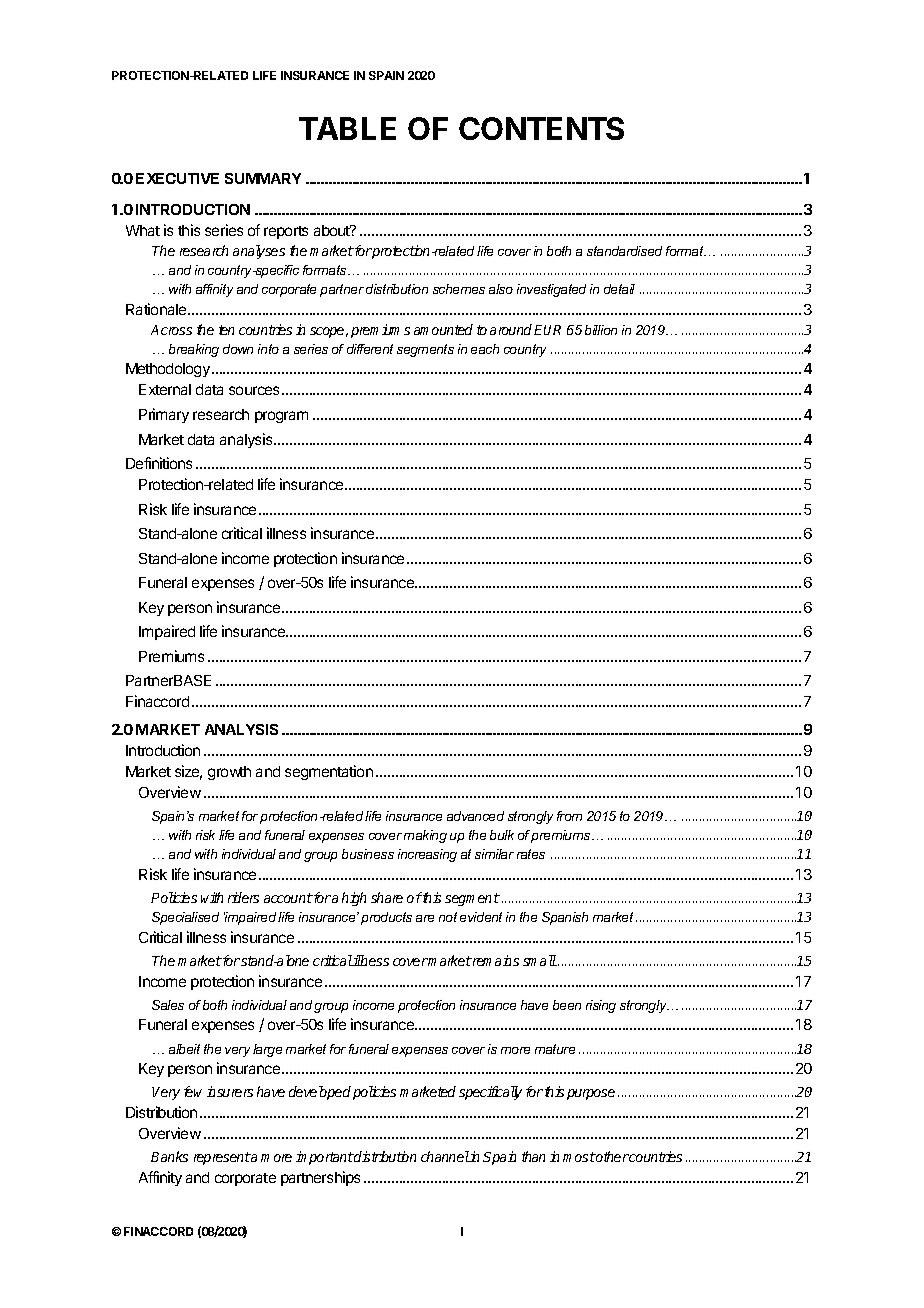 This screenshot has height=1308, width=924. Describe the element at coordinates (325, 1158) in the screenshot. I see `important` at that location.
